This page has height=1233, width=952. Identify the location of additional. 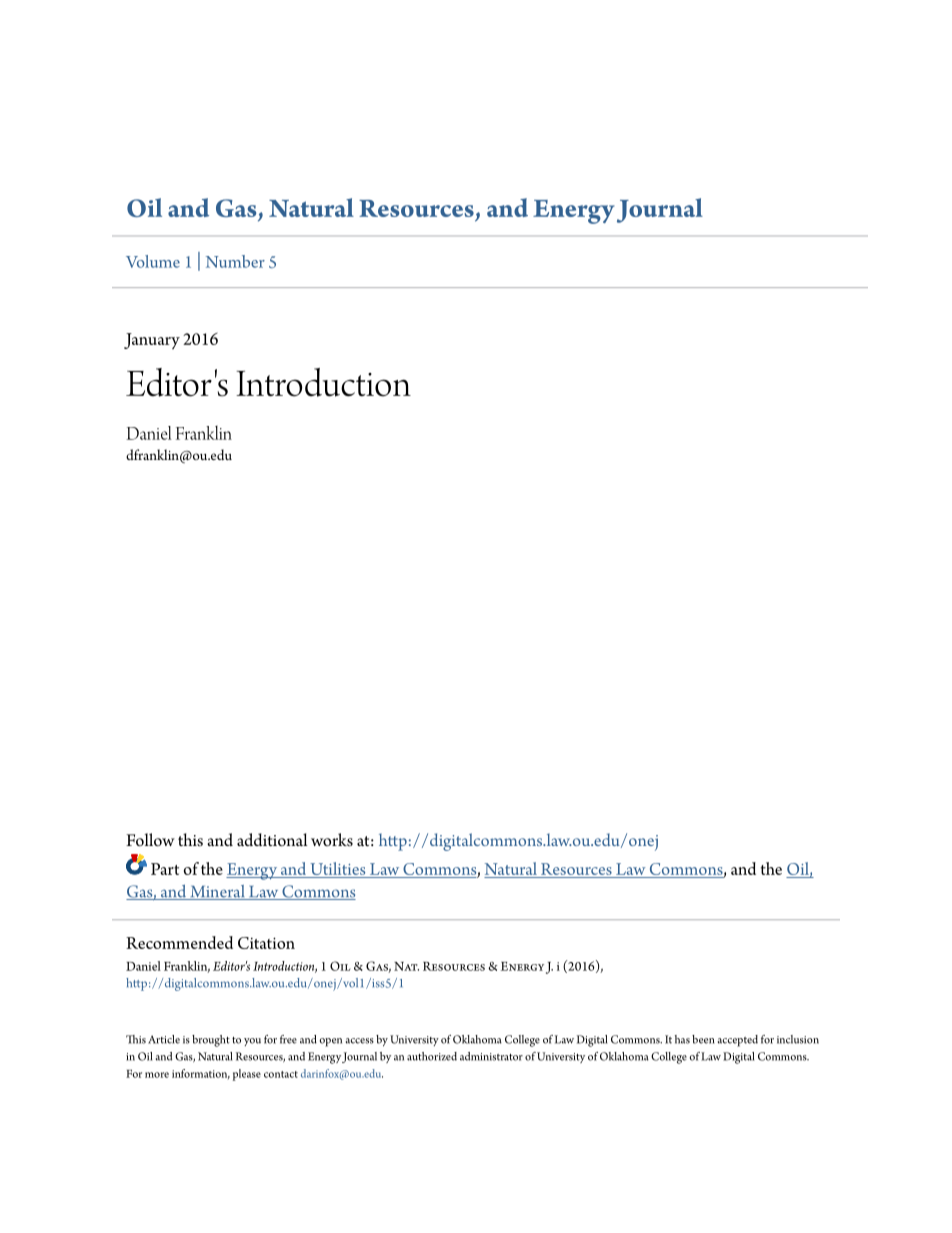
(272, 840).
